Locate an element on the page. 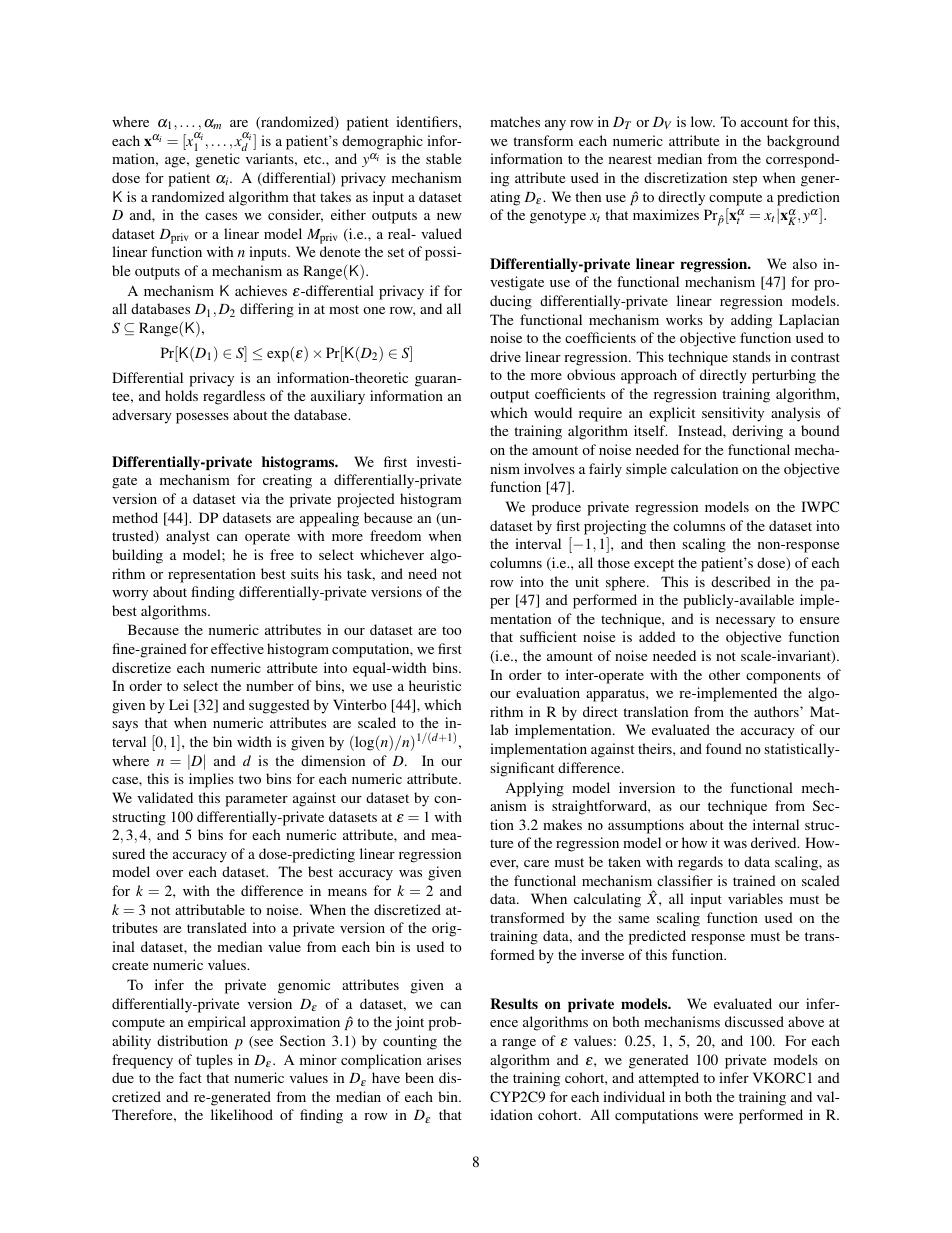 The width and height of the image is (952, 1233). necessary is located at coordinates (745, 622).
